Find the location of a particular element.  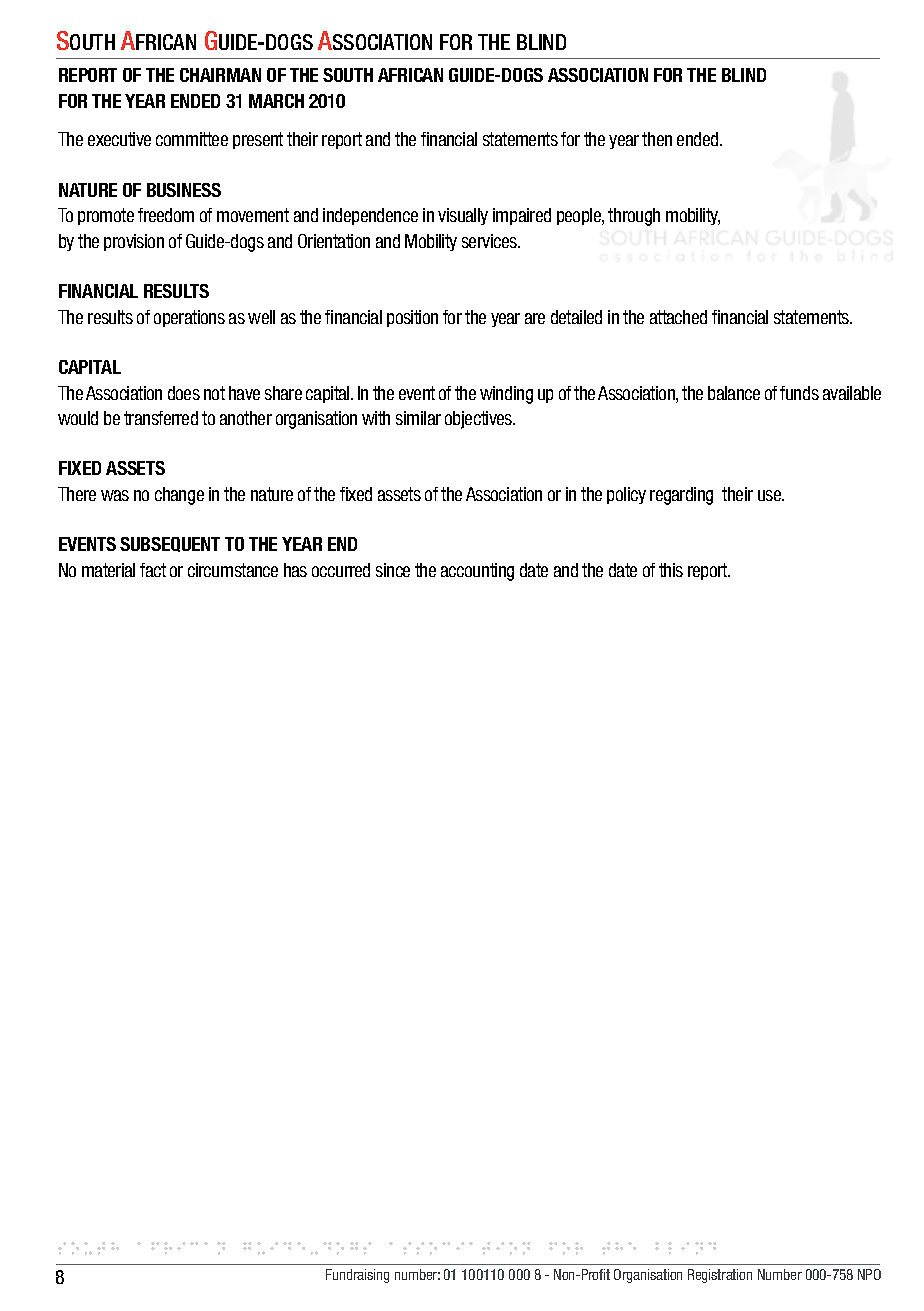

Fundraising is located at coordinates (357, 1276).
